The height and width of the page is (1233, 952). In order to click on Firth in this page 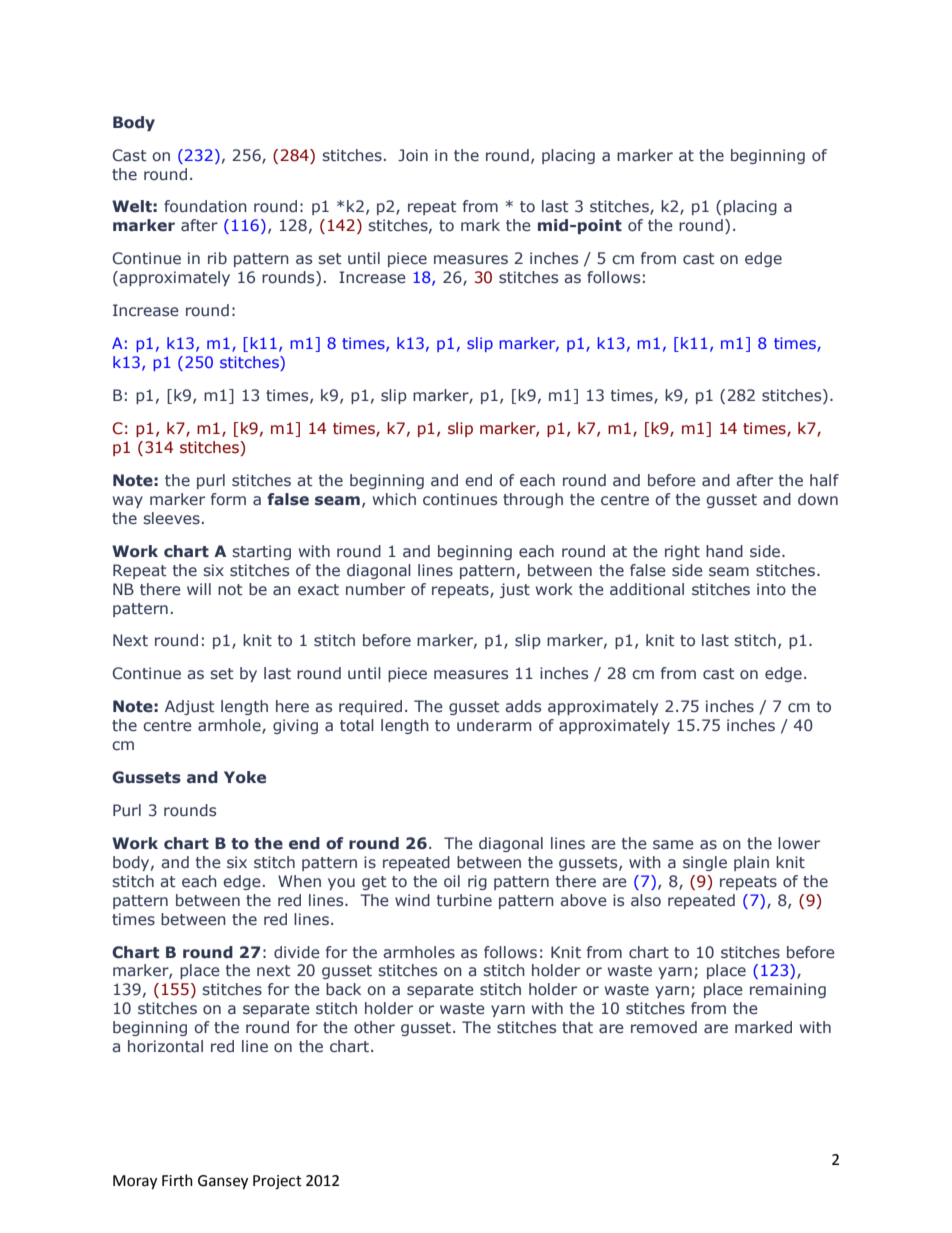, I will do `click(177, 1180)`.
